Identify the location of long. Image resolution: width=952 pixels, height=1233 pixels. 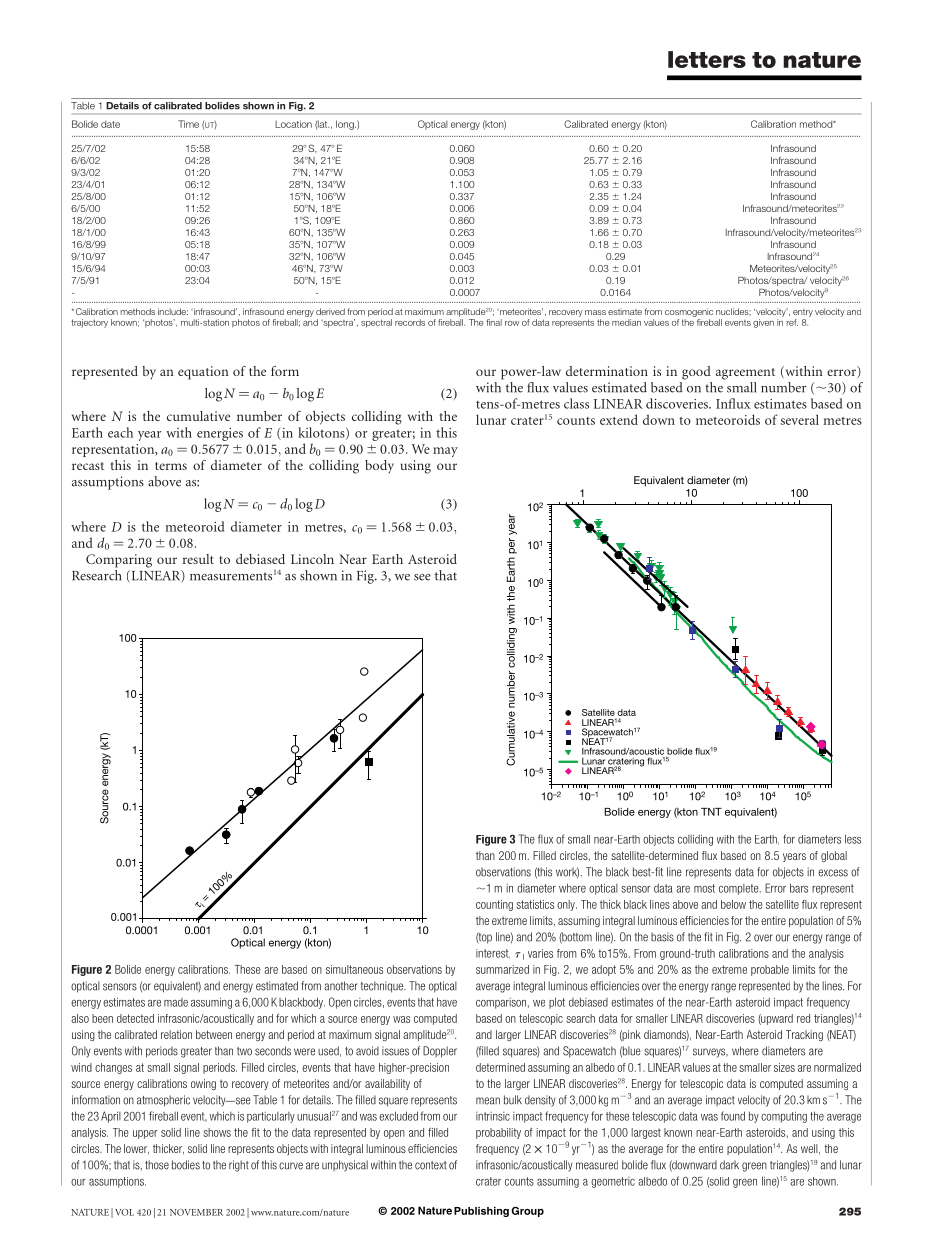
(346, 125).
